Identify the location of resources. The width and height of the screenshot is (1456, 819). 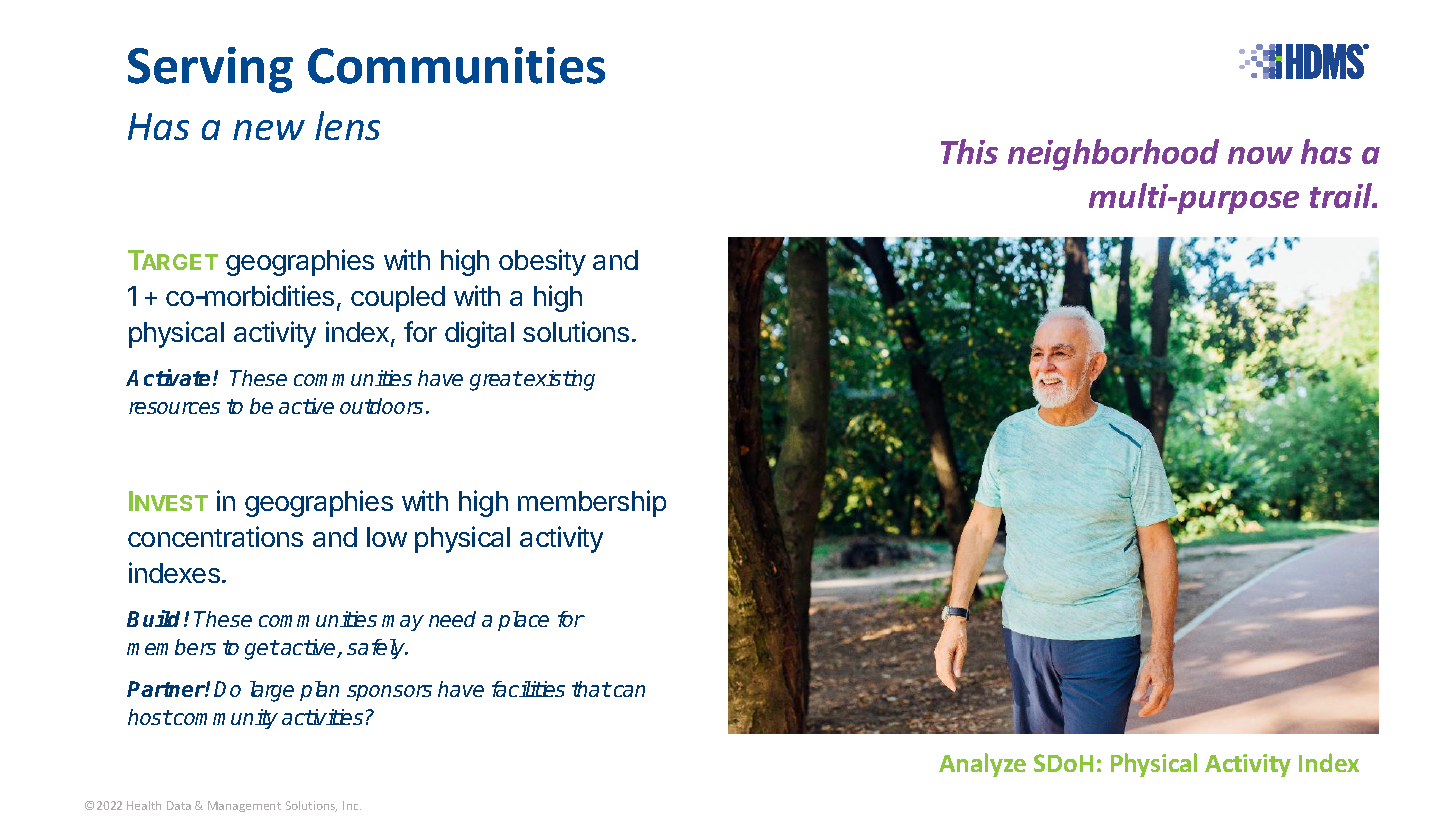
(174, 408).
